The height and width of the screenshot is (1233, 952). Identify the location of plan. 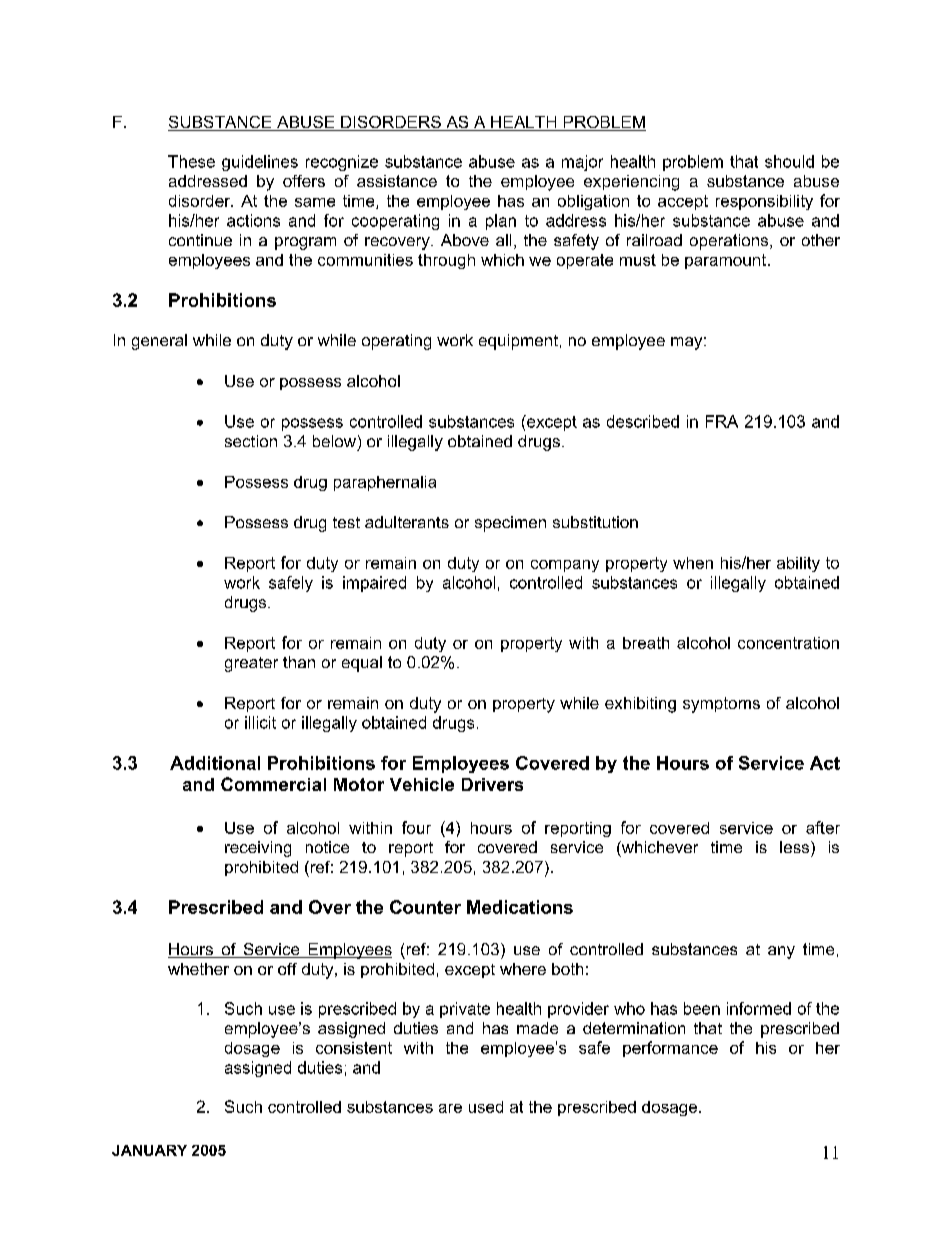
(501, 222).
